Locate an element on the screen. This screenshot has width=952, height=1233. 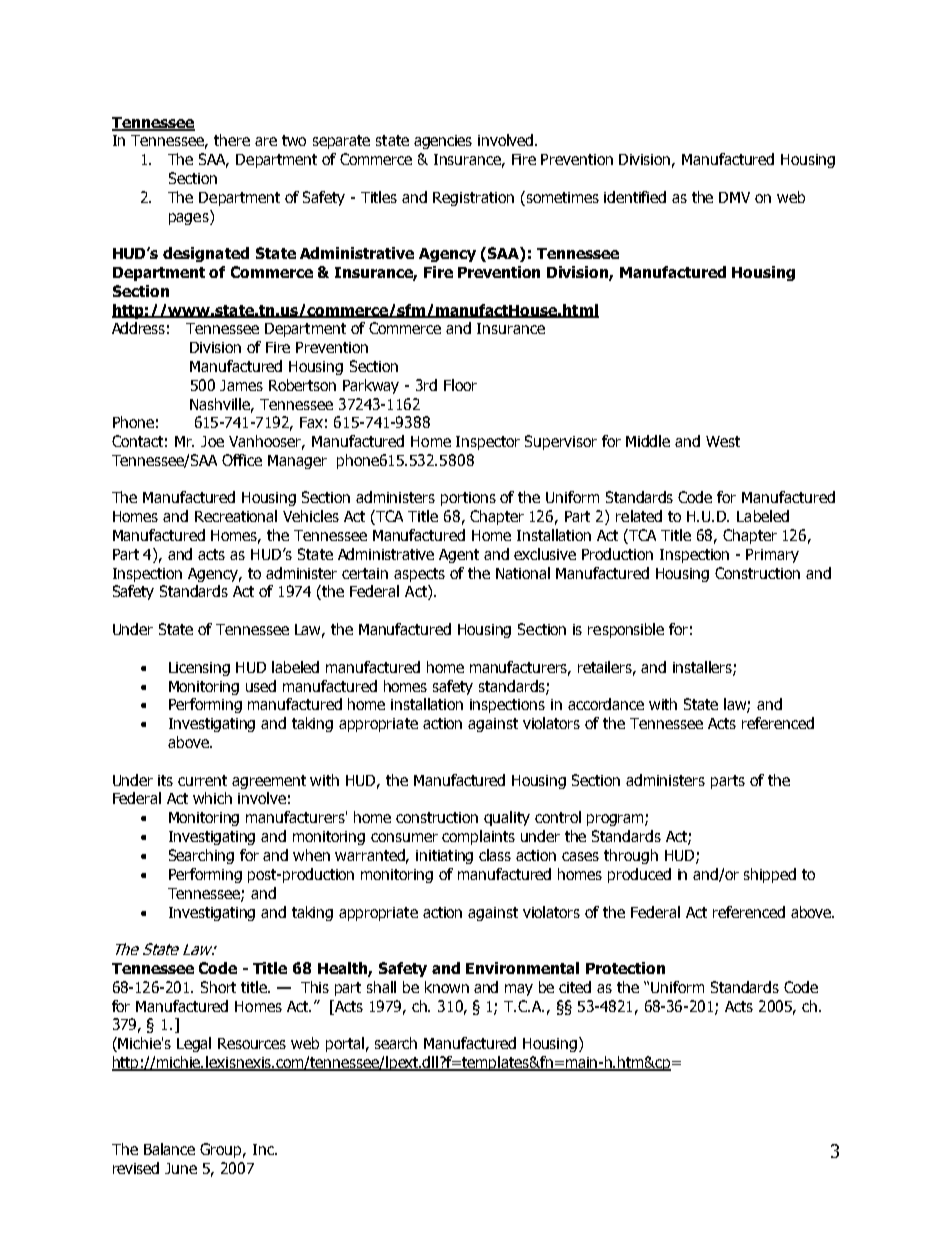
aspects is located at coordinates (419, 575).
